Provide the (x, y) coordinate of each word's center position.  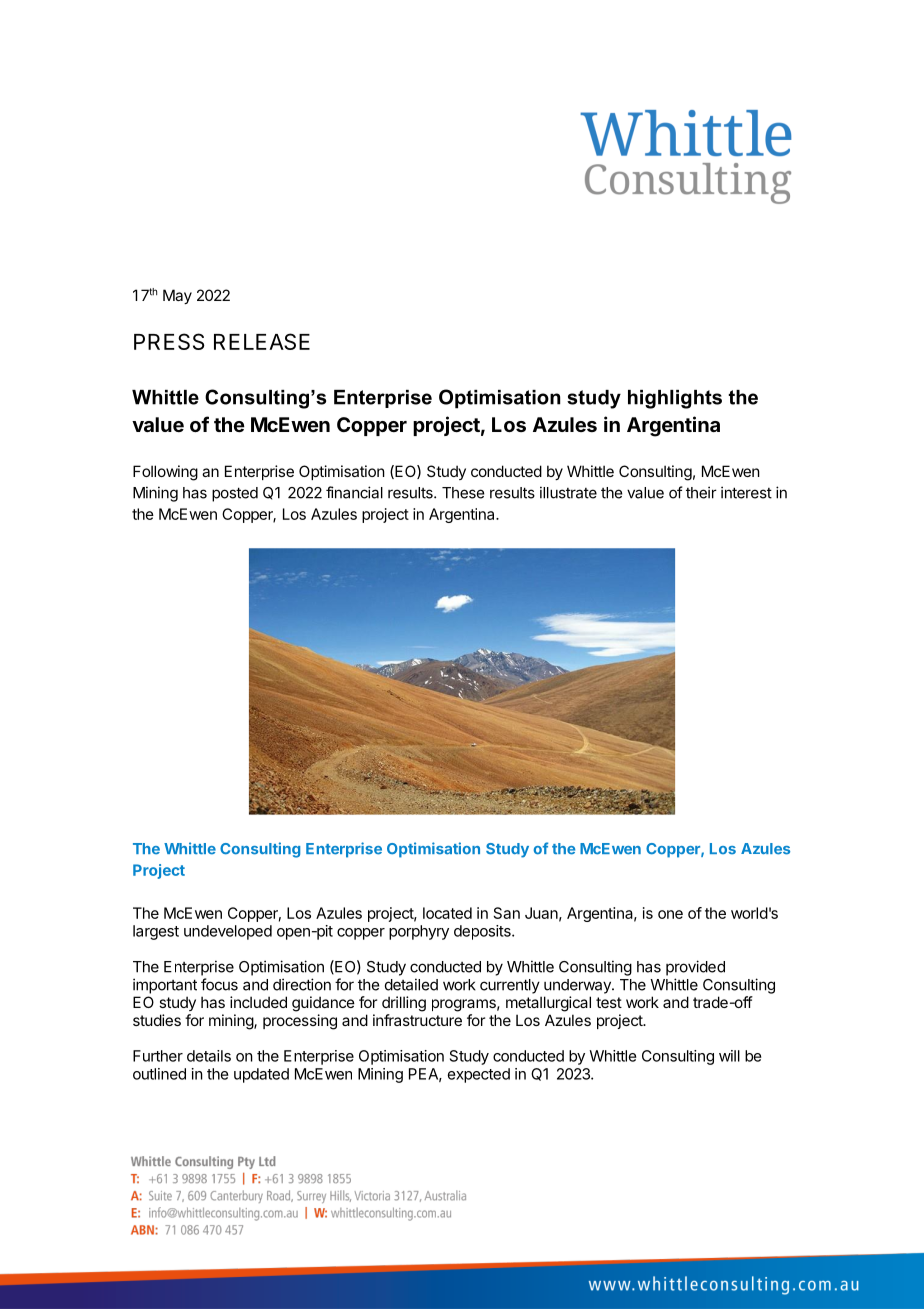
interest (746, 492)
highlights (675, 399)
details (209, 1056)
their (701, 492)
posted (235, 494)
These (463, 493)
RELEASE (262, 341)
